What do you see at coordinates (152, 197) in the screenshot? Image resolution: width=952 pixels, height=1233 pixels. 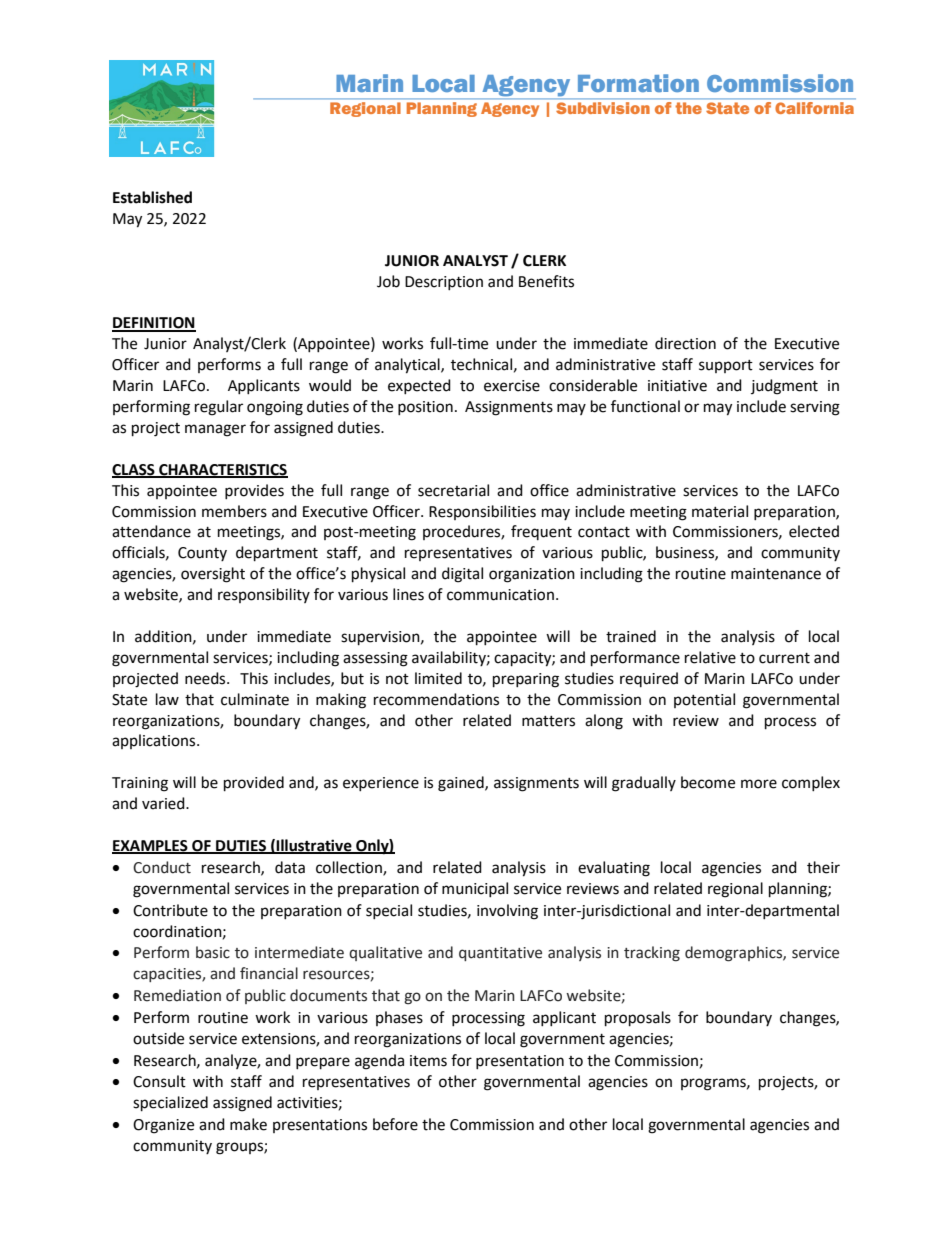 I see `Established` at bounding box center [152, 197].
